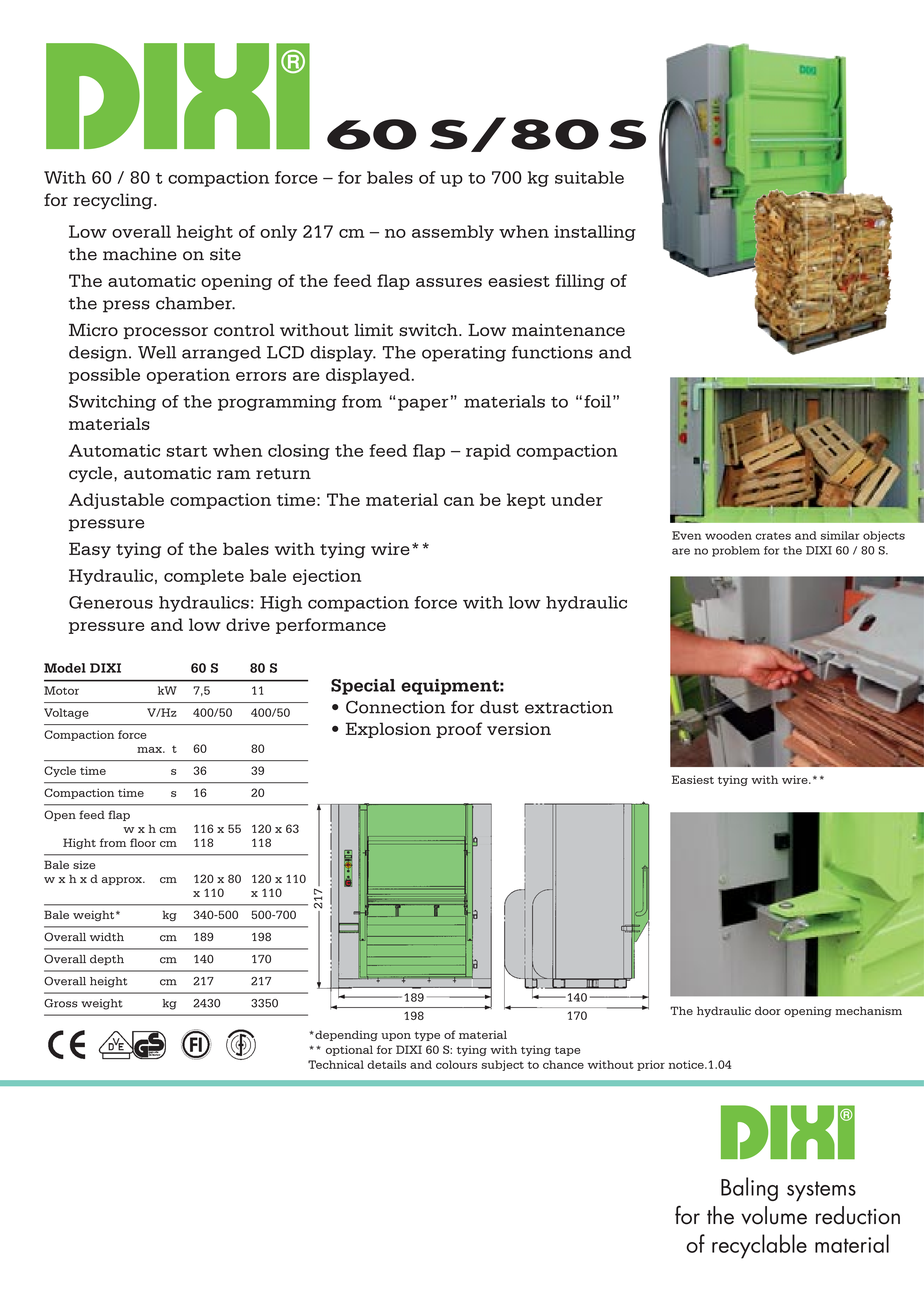 The height and width of the page is (1308, 924). Describe the element at coordinates (595, 233) in the page. I see `installing` at that location.
